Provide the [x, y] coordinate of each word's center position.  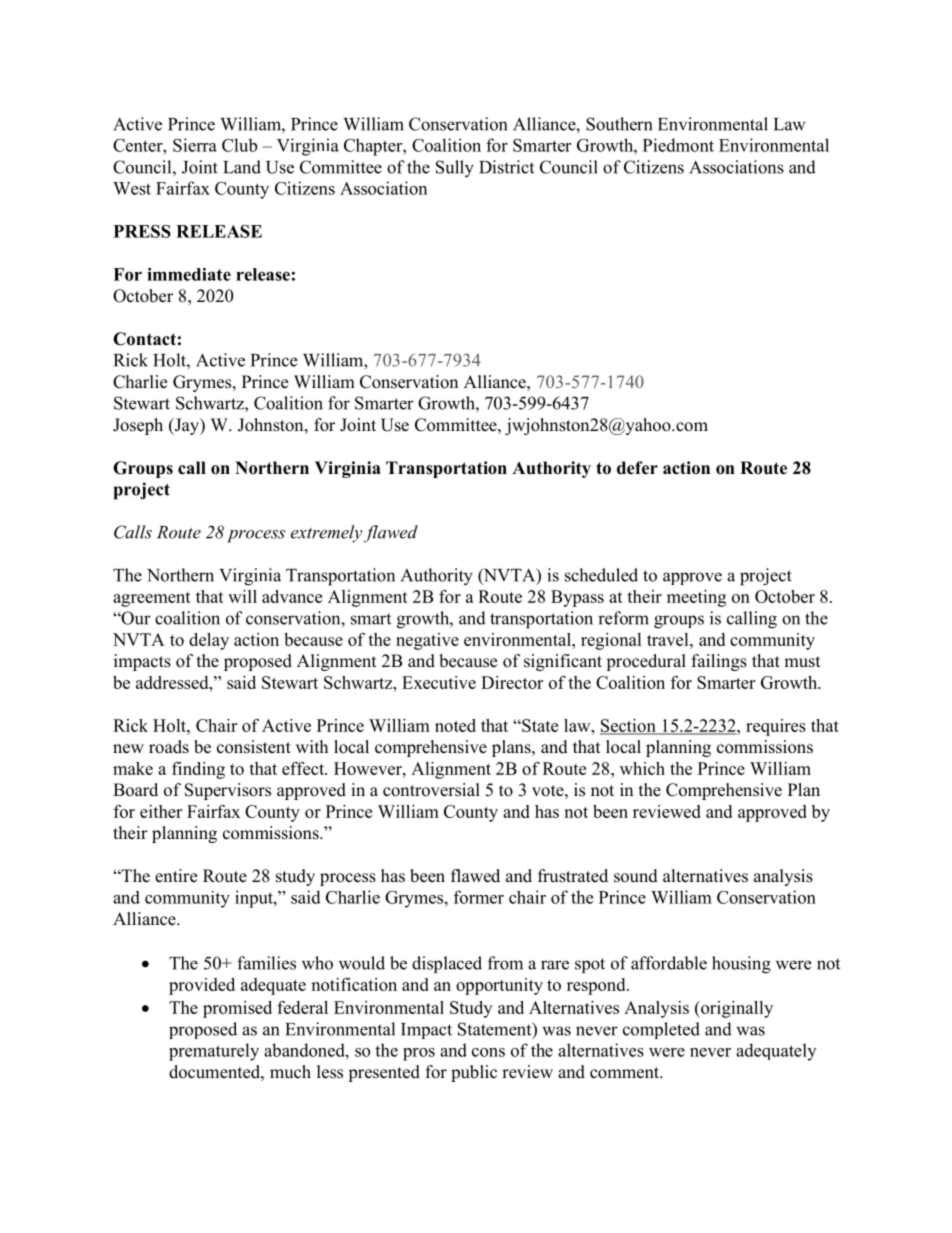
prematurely [214, 1052]
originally [736, 1009]
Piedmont [678, 145]
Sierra [195, 145]
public [474, 1073]
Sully [455, 169]
